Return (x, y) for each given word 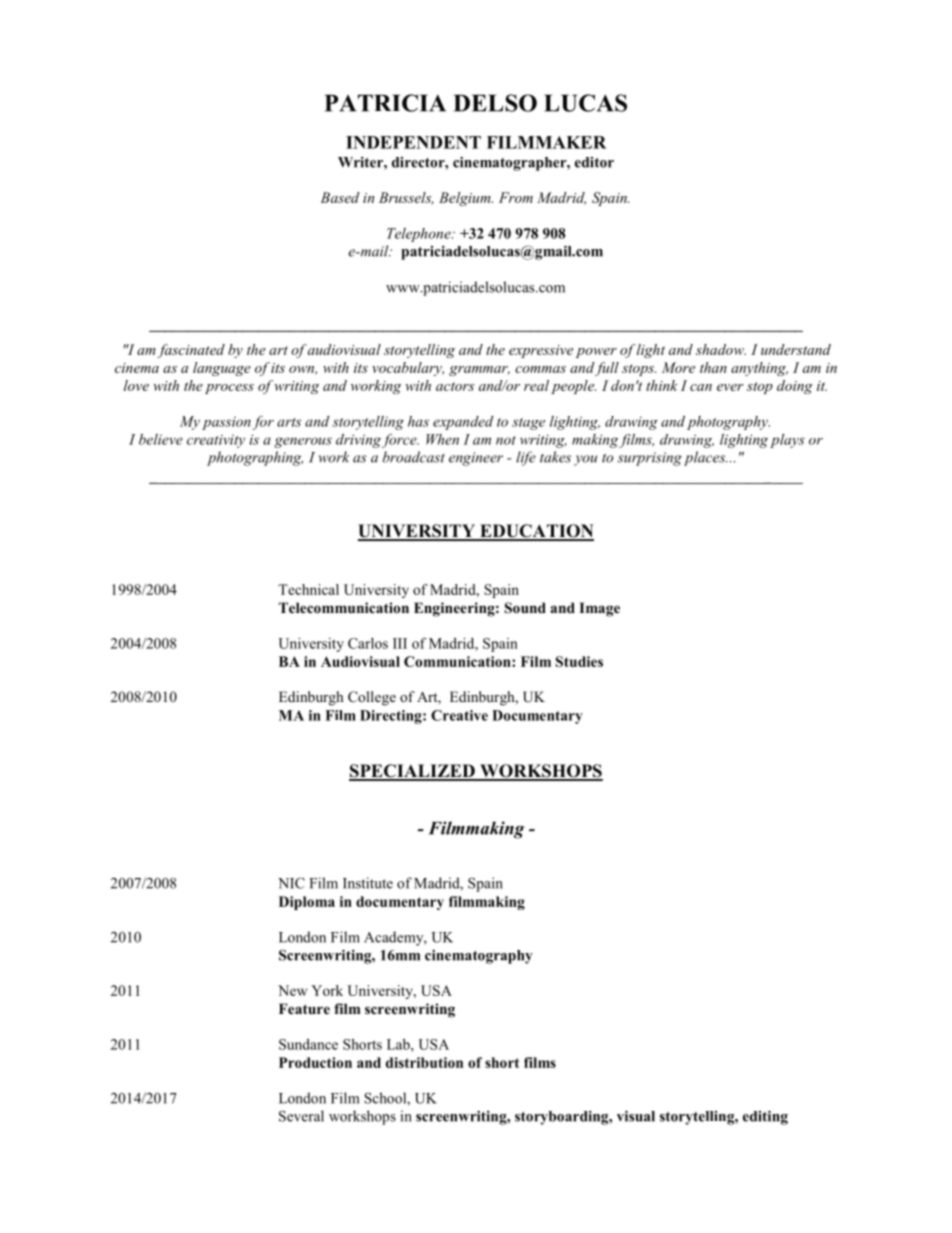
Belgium (466, 199)
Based (340, 197)
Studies (579, 661)
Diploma (307, 903)
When (442, 439)
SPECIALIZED (413, 772)
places (705, 458)
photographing (255, 458)
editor (594, 162)
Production (315, 1062)
